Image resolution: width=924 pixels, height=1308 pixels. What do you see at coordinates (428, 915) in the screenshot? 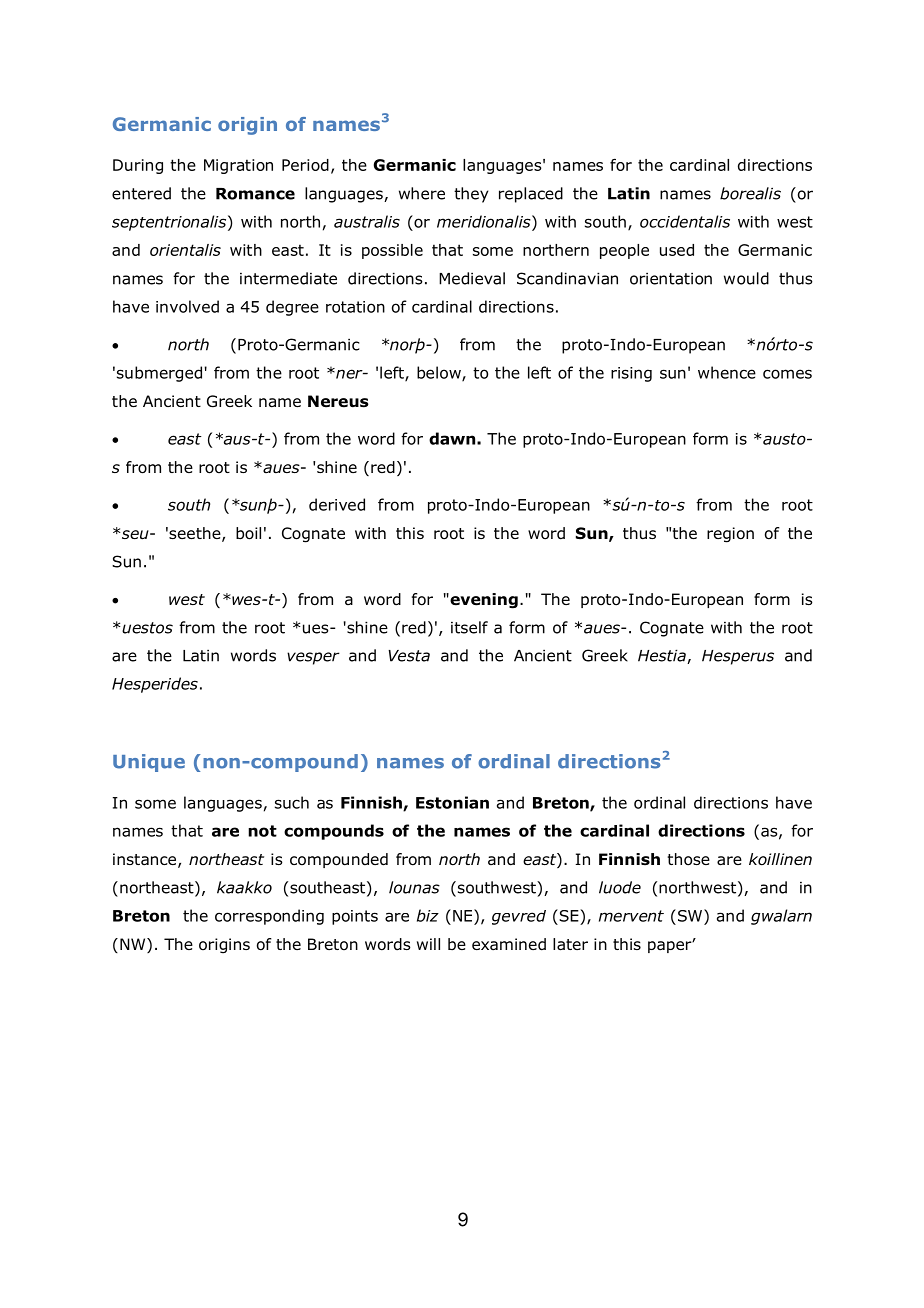
I see `biz` at bounding box center [428, 915].
